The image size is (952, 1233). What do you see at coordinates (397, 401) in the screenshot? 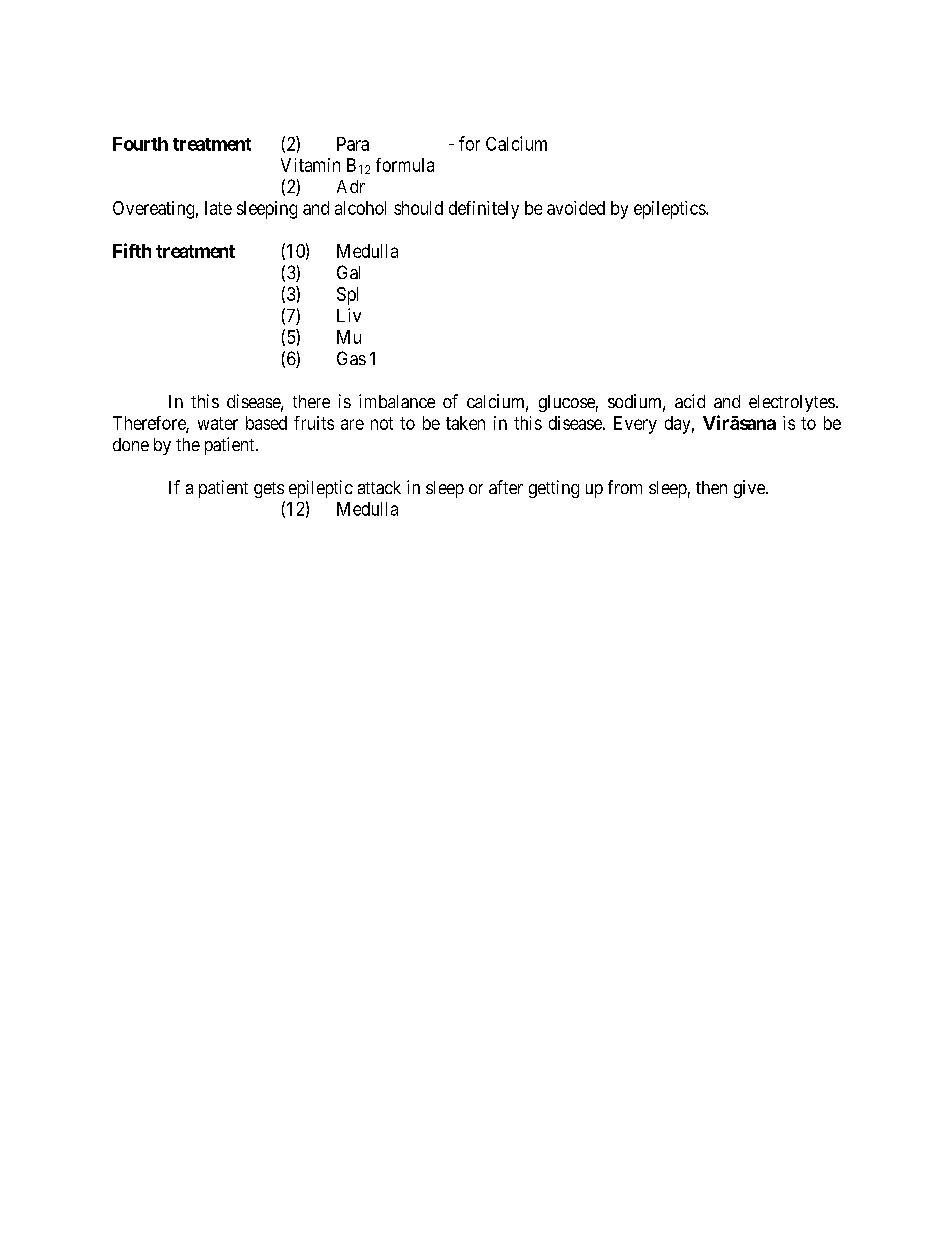
I see `imbalance` at bounding box center [397, 401].
